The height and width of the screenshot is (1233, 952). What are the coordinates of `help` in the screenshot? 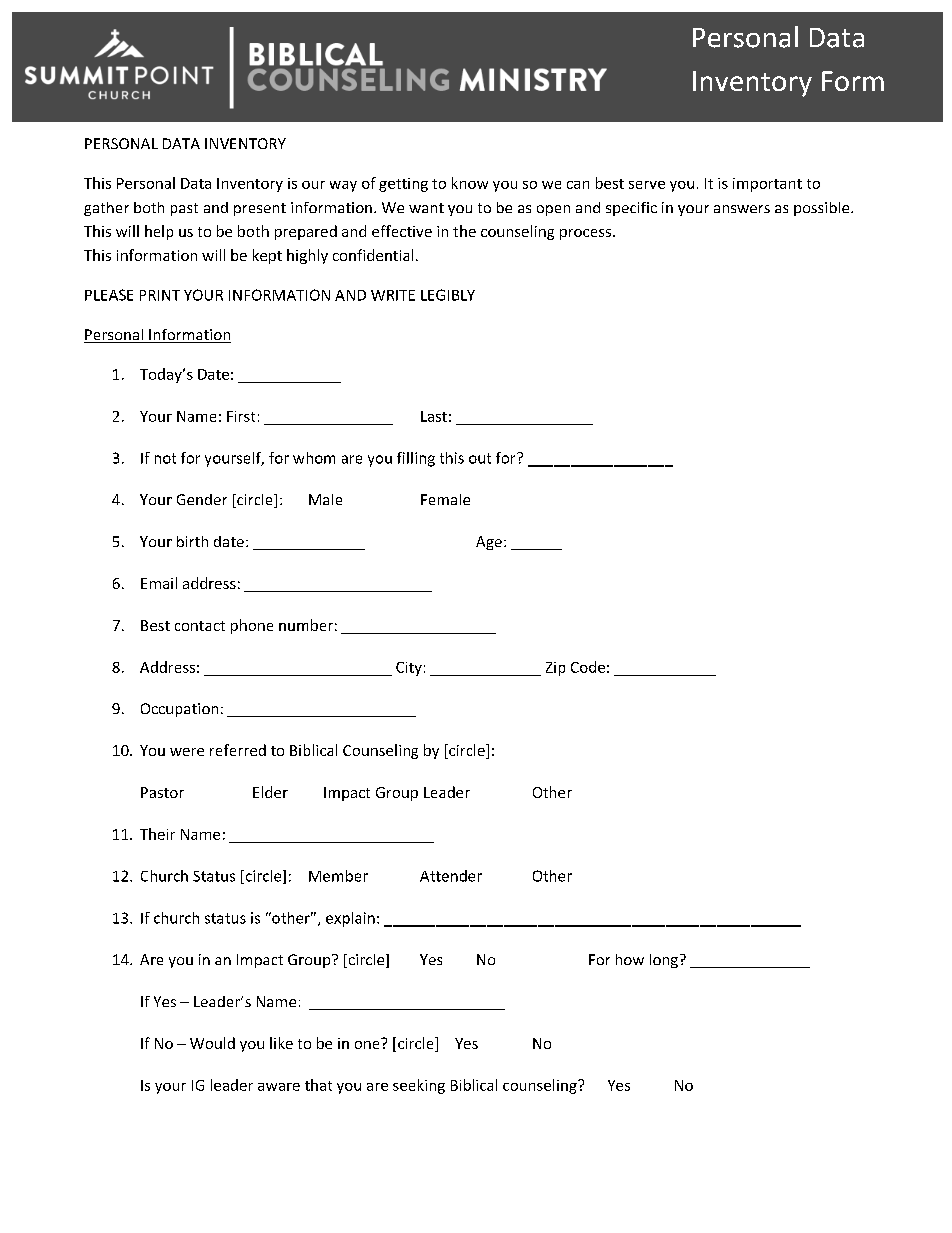 It's located at (159, 232).
